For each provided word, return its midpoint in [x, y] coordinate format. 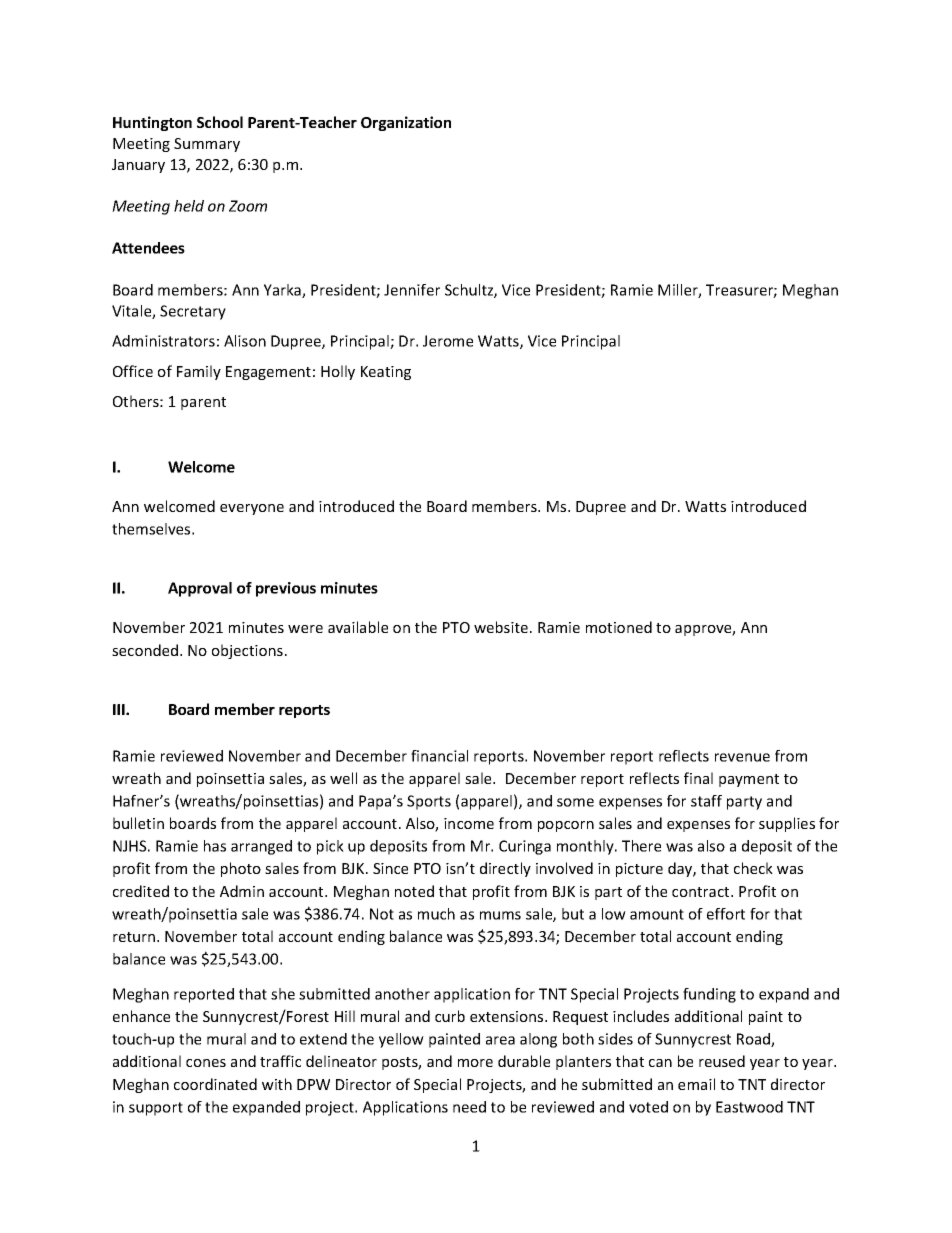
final [698, 778]
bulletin [138, 823]
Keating [386, 373]
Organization [406, 123]
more [475, 1063]
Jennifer [412, 290]
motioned [619, 627]
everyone [252, 509]
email [696, 1084]
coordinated [215, 1084]
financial [439, 756]
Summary [207, 145]
